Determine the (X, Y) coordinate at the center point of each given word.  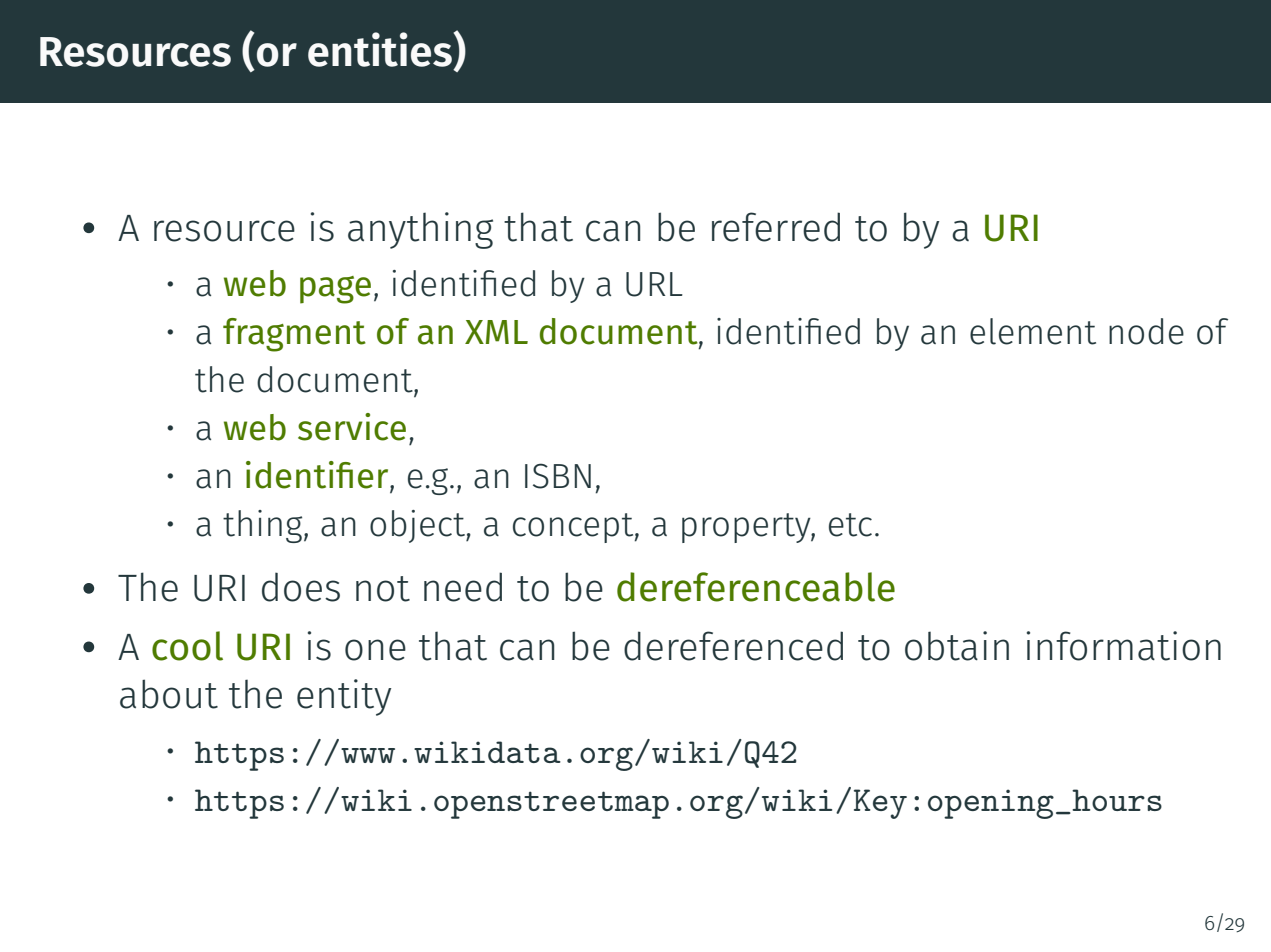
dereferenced (733, 646)
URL (654, 284)
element (1033, 331)
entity (344, 697)
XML (496, 332)
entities (381, 49)
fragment (294, 335)
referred (776, 227)
